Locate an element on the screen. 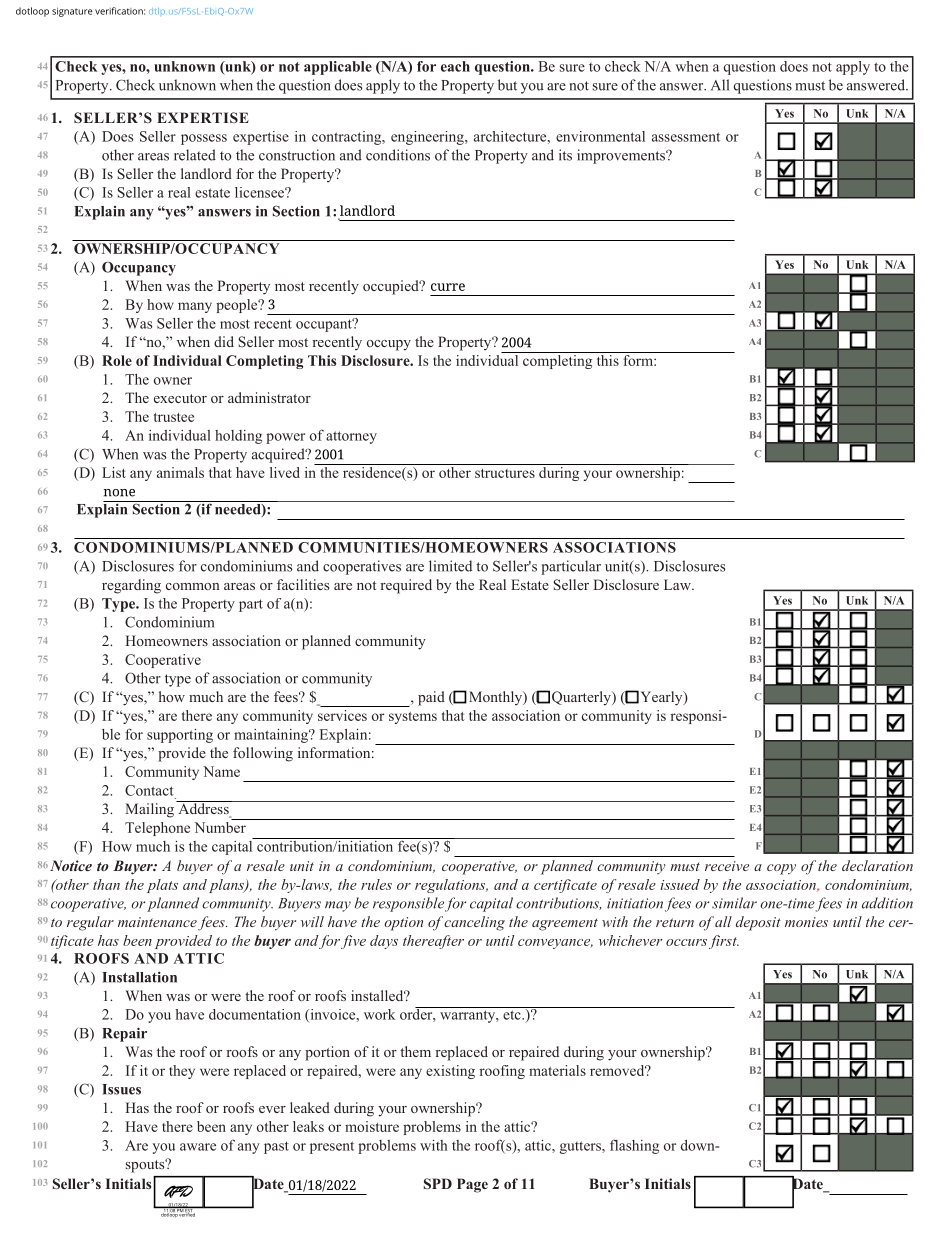 The image size is (952, 1233). limited is located at coordinates (450, 566).
